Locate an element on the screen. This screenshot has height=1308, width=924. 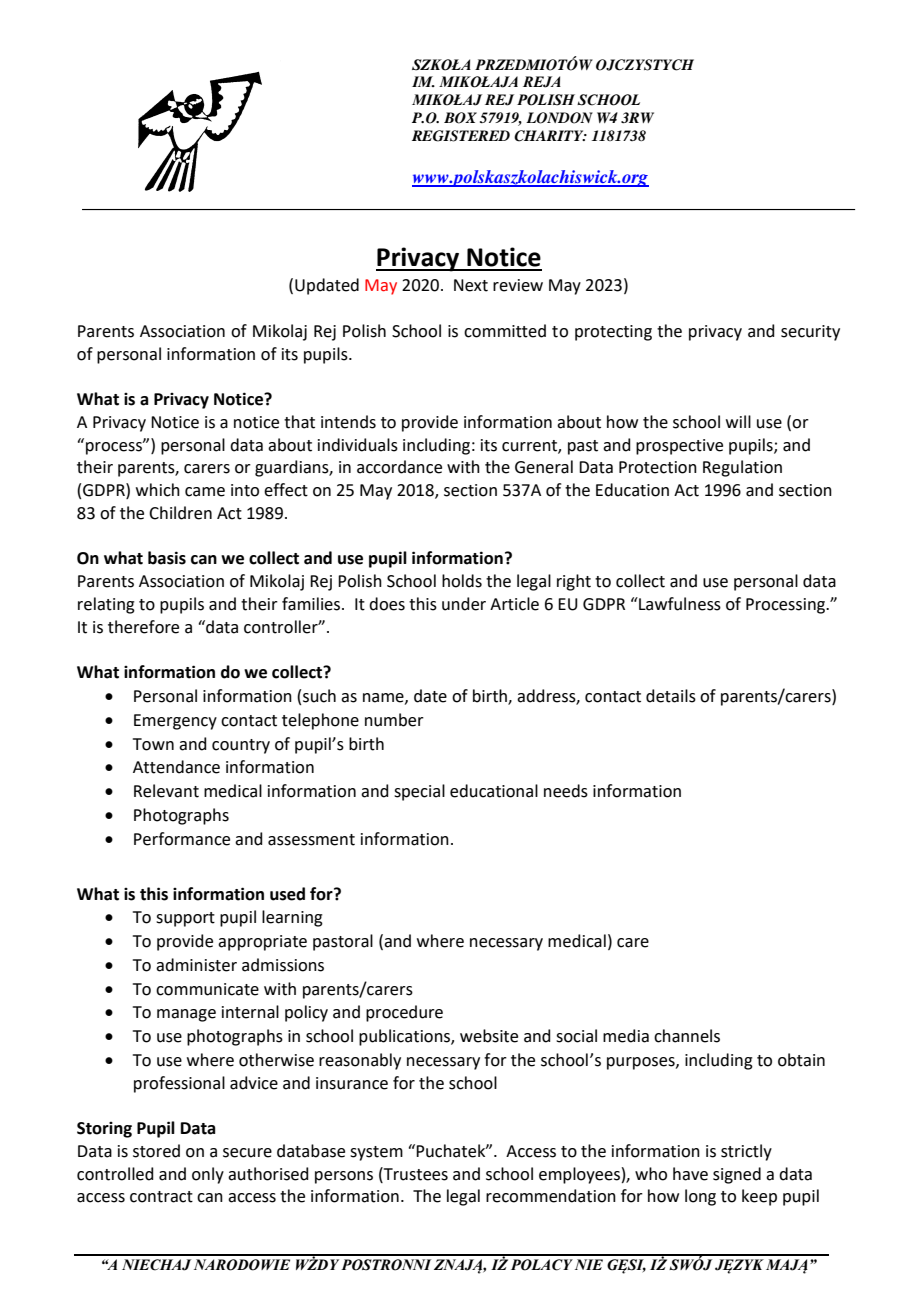
procedure is located at coordinates (404, 1013).
